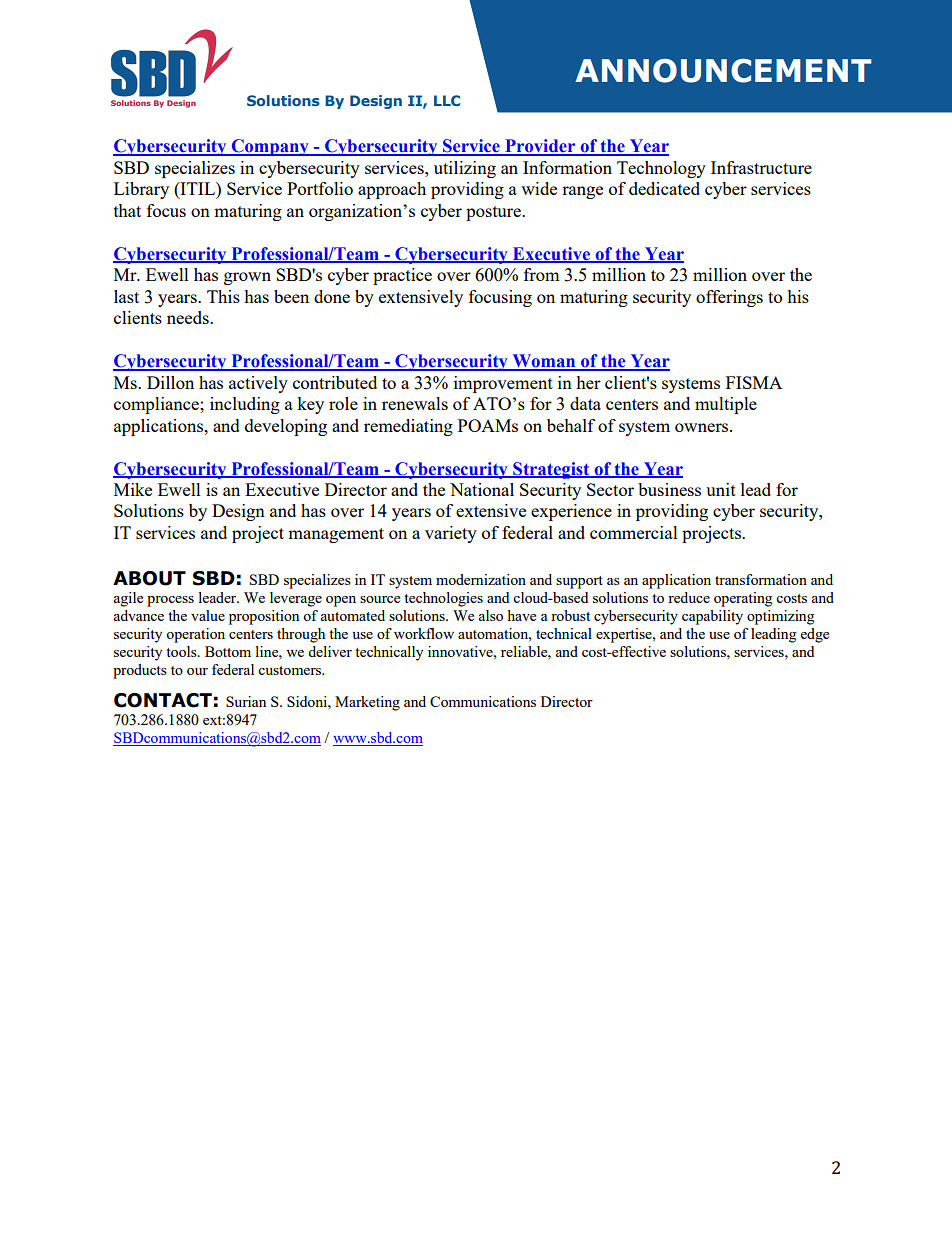 The image size is (952, 1233). I want to click on Marketing, so click(367, 703).
